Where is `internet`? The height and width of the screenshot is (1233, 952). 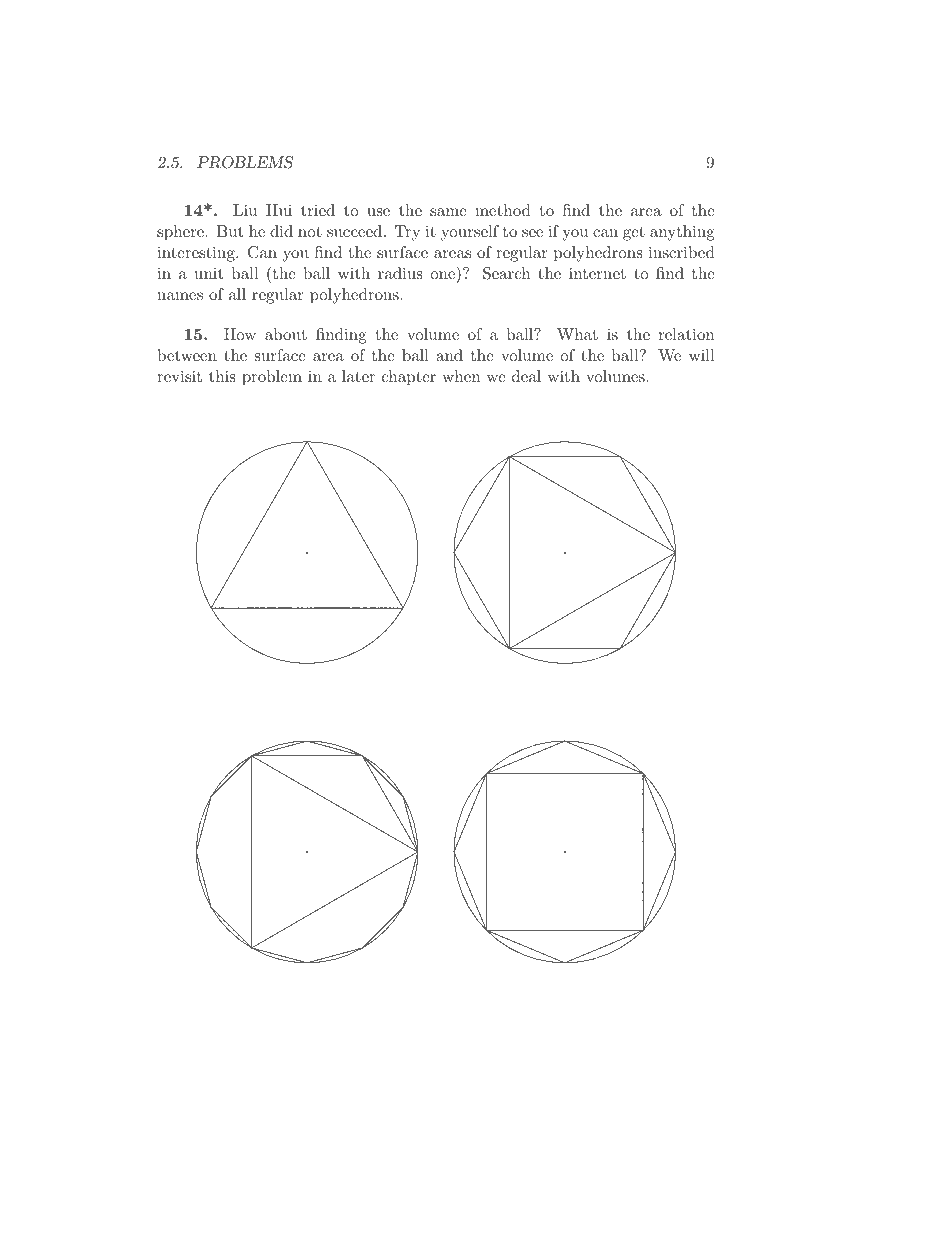
internet is located at coordinates (597, 273).
